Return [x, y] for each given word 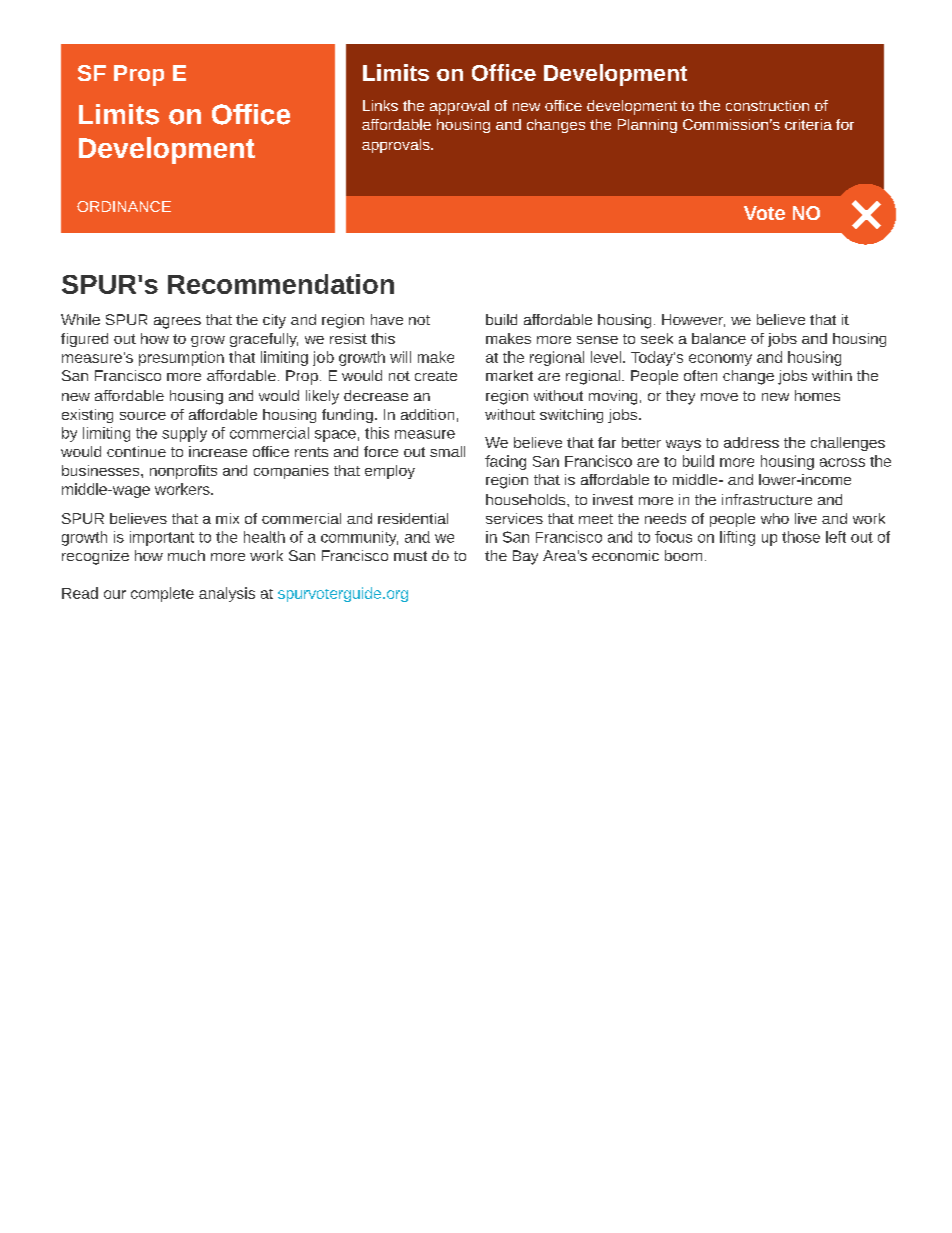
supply [184, 434]
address [751, 442]
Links [380, 105]
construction [767, 105]
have [387, 319]
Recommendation [281, 284]
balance [719, 338]
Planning [647, 126]
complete [162, 594]
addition [427, 414]
